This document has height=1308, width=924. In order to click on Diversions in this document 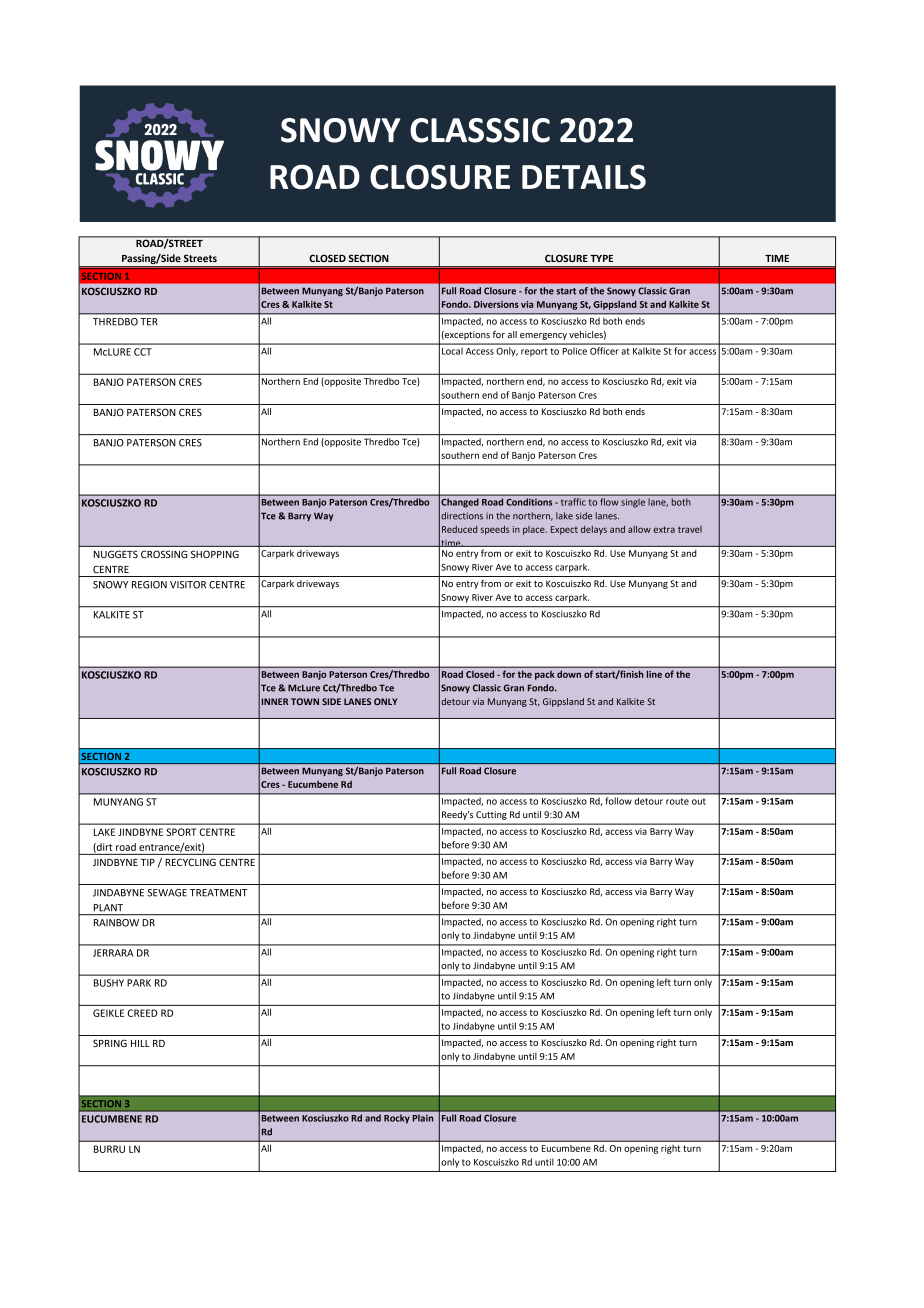, I will do `click(496, 304)`.
